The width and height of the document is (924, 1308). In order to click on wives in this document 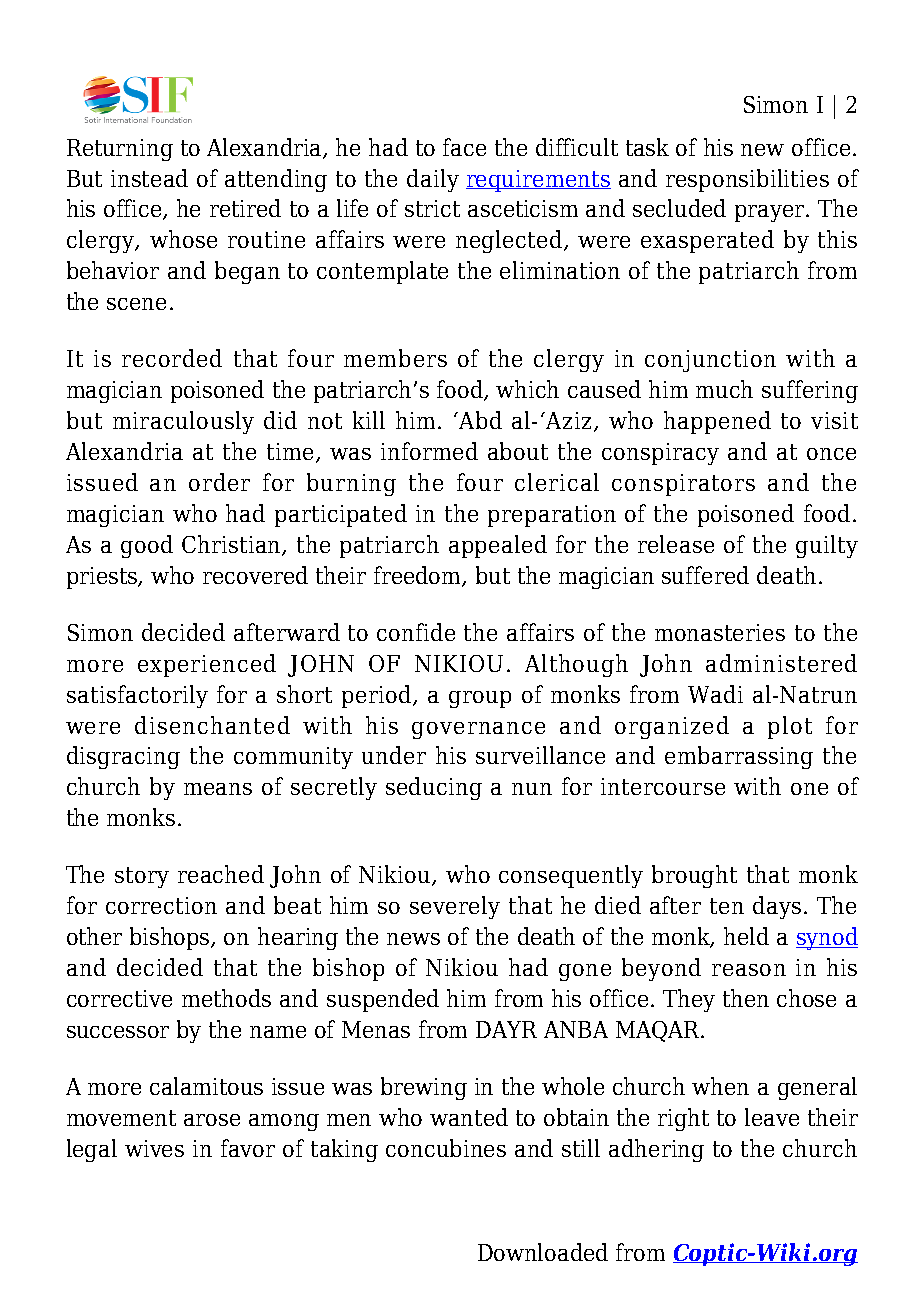, I will do `click(154, 1148)`.
